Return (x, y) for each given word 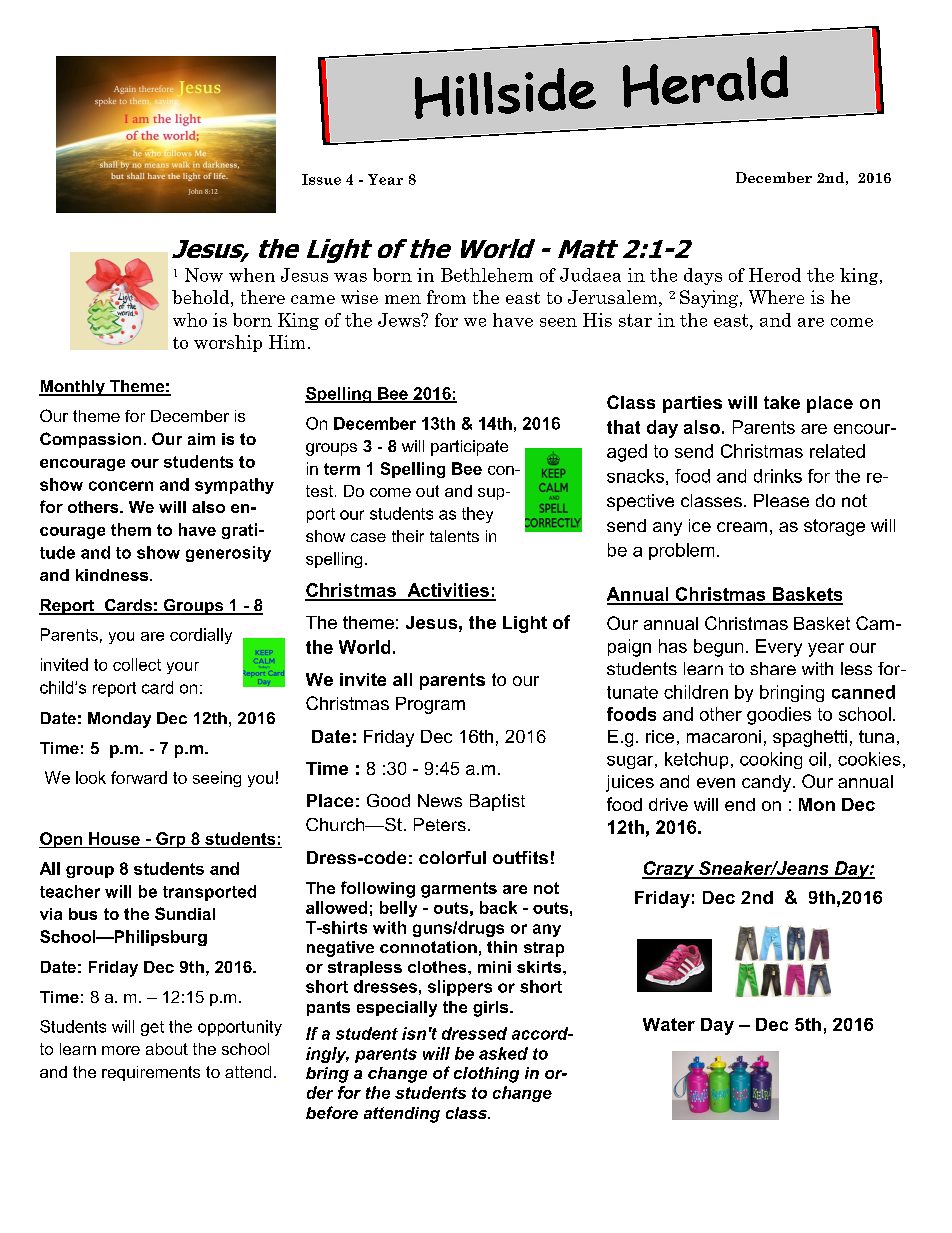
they (477, 515)
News (440, 800)
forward (139, 777)
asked (503, 1053)
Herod (775, 275)
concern (121, 486)
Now (204, 275)
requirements (151, 1073)
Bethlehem (487, 275)
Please (781, 500)
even (716, 783)
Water (669, 1024)
